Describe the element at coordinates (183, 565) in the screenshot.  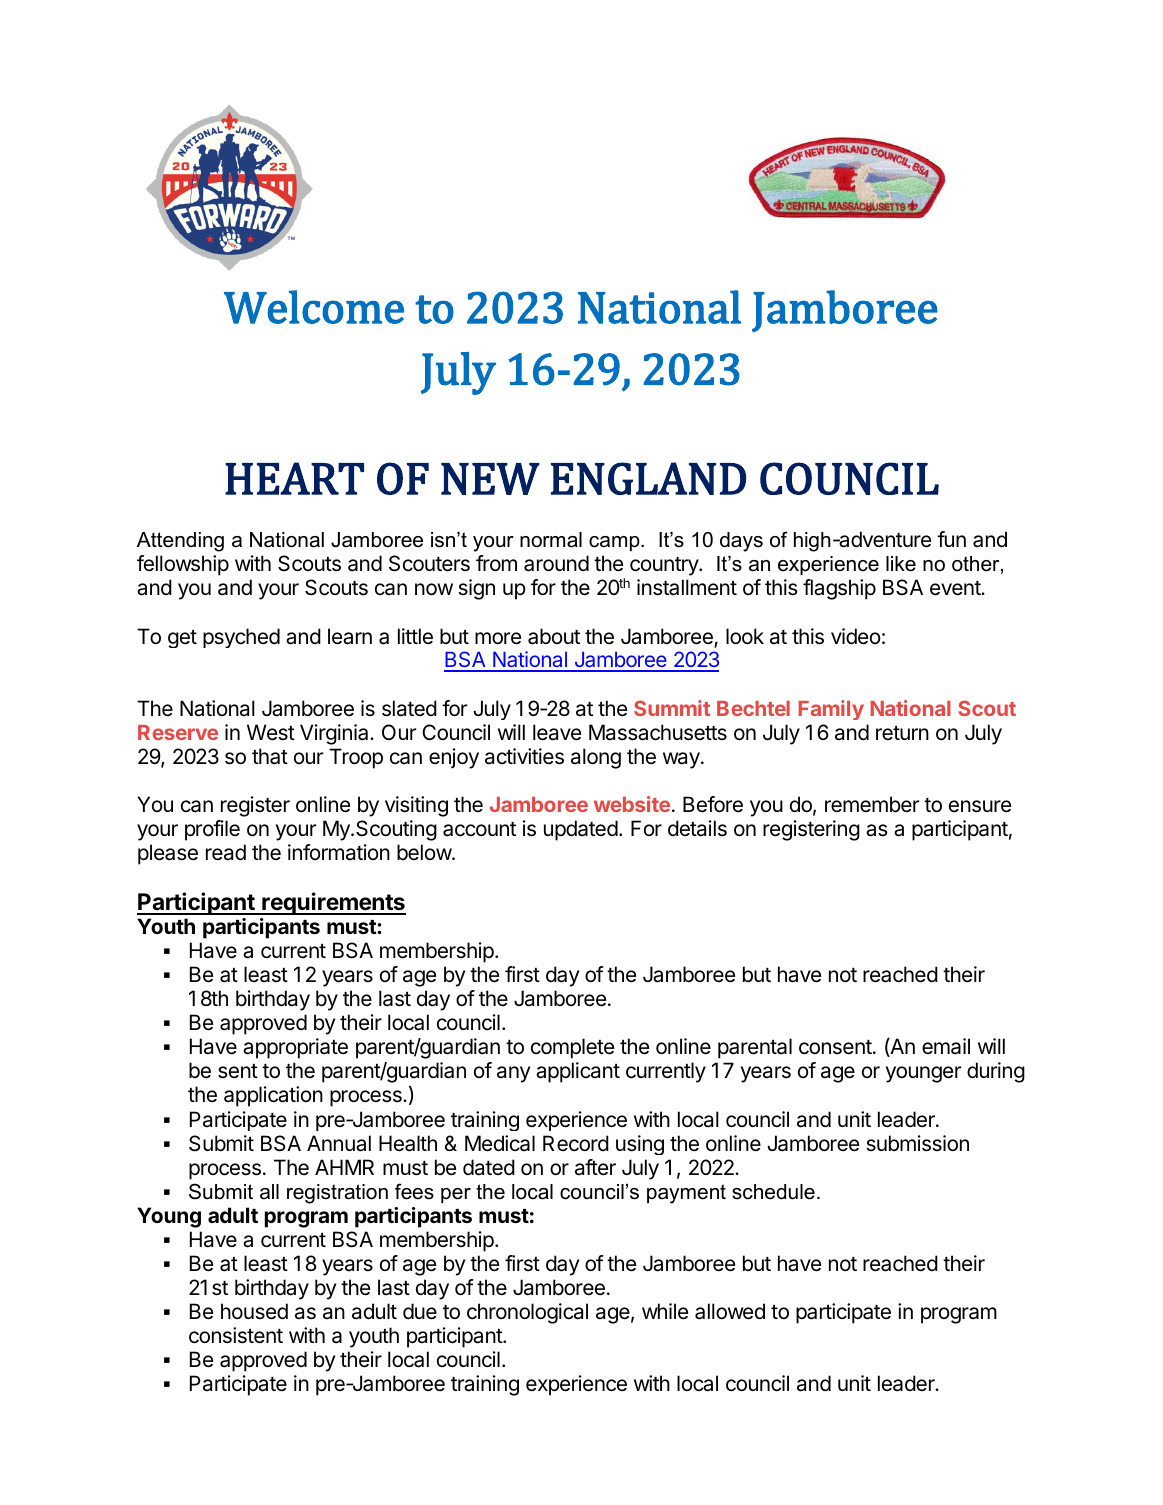
I see `fellowship` at that location.
